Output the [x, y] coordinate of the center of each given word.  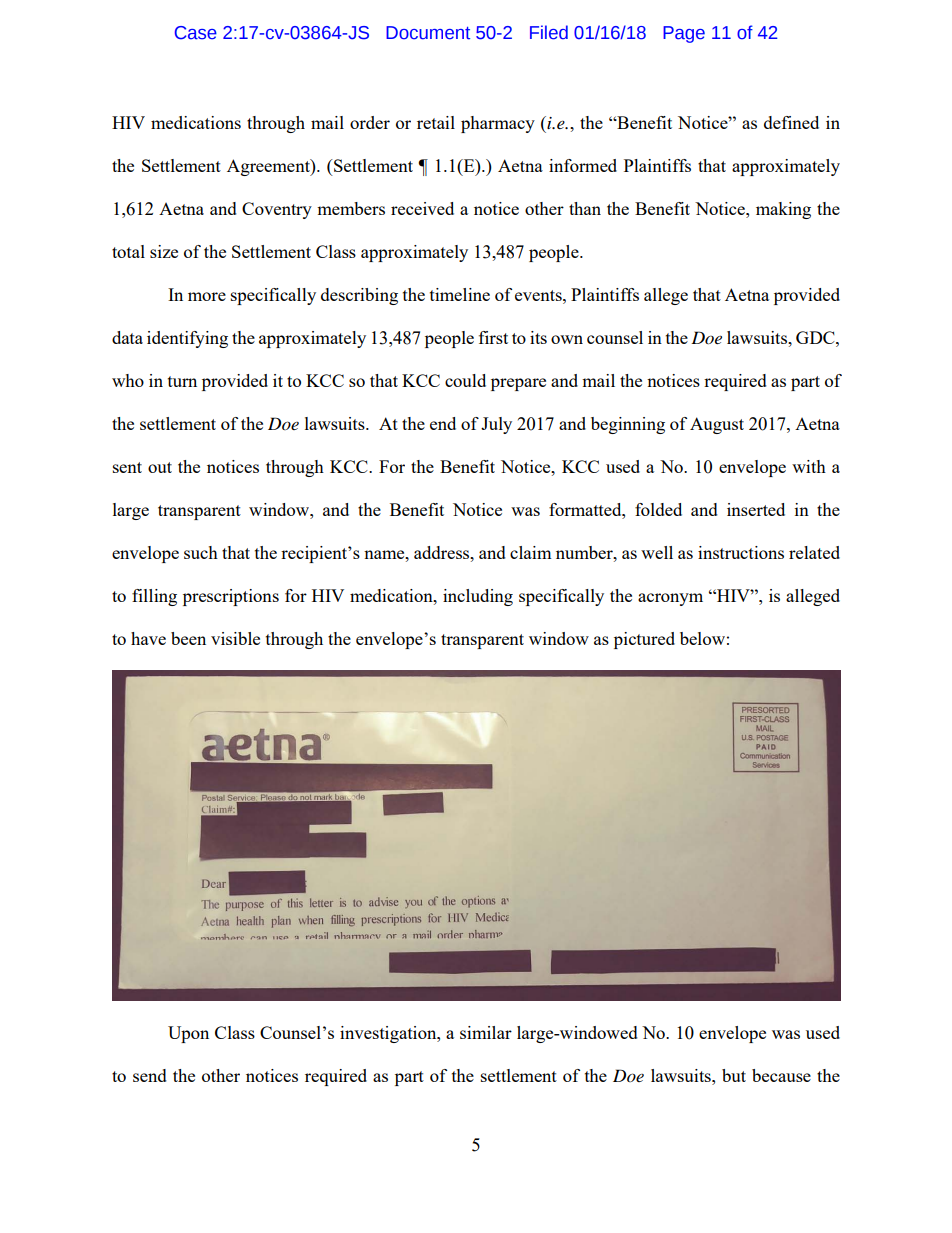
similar [486, 1032]
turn [182, 381]
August [717, 425]
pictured [644, 640]
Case [196, 33]
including [478, 597]
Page [684, 34]
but [734, 1075]
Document [428, 33]
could [465, 380]
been [188, 638]
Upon [188, 1034]
